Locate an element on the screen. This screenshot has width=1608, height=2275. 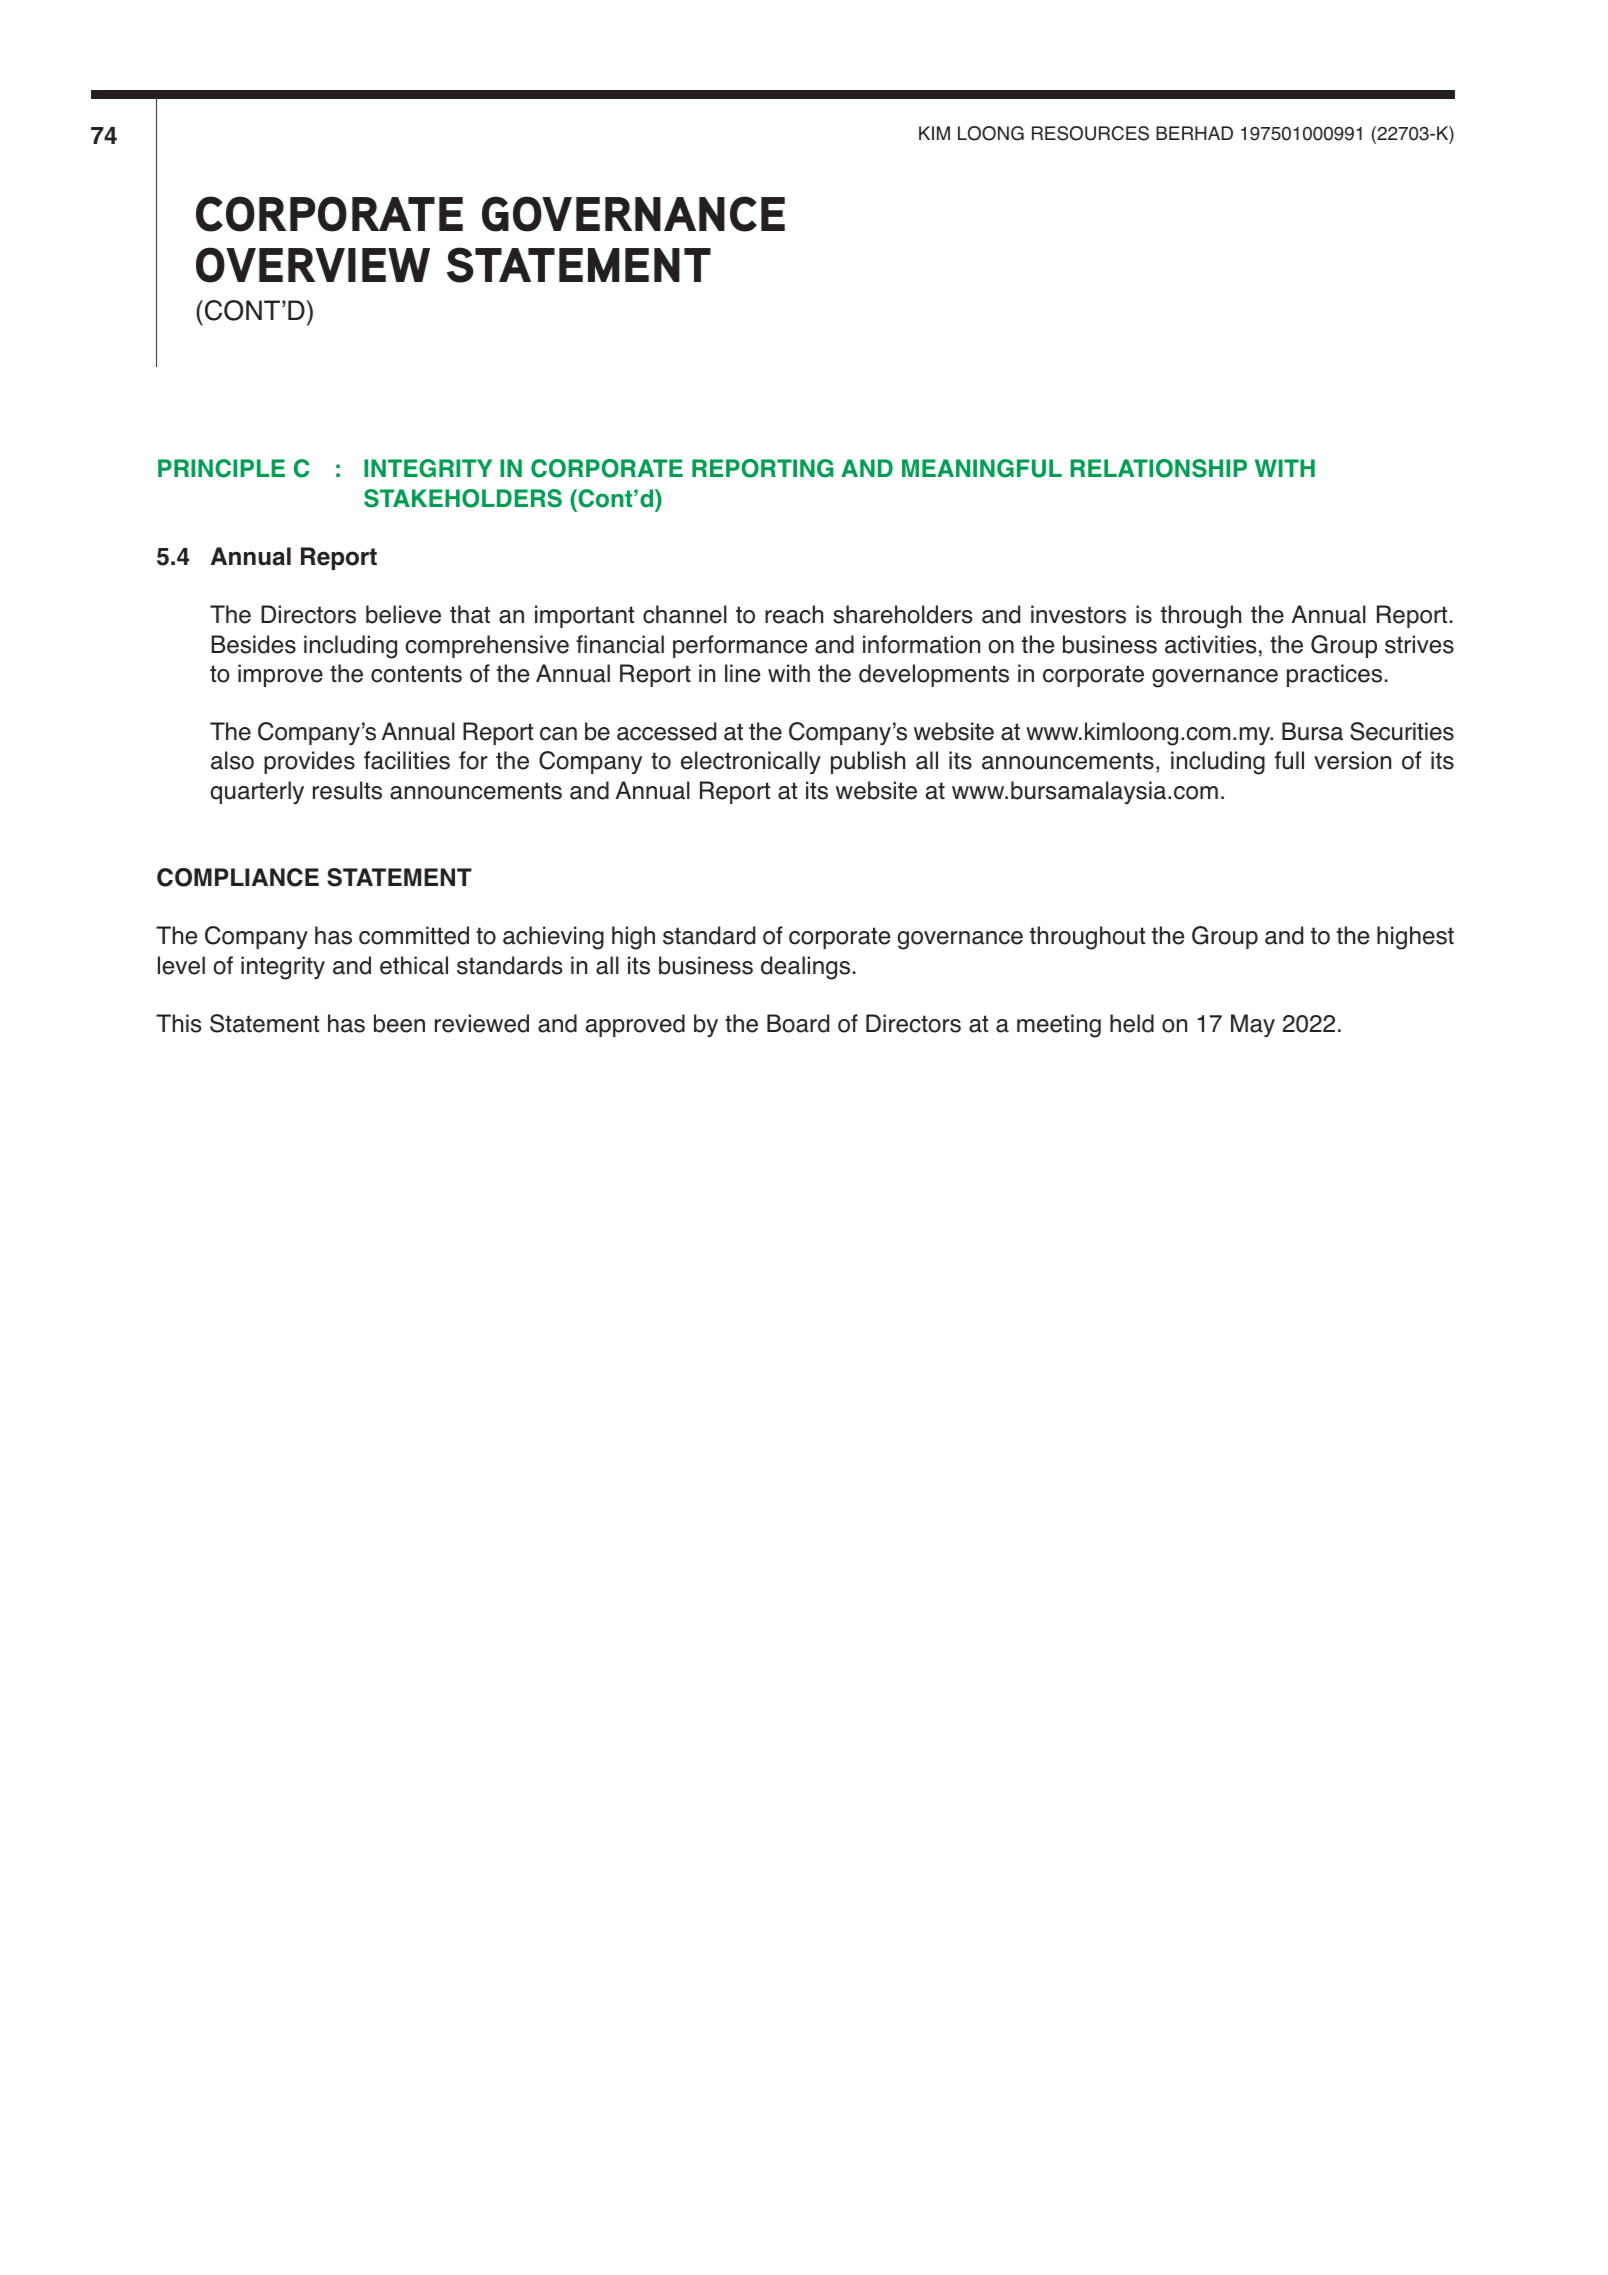
been is located at coordinates (399, 1023).
